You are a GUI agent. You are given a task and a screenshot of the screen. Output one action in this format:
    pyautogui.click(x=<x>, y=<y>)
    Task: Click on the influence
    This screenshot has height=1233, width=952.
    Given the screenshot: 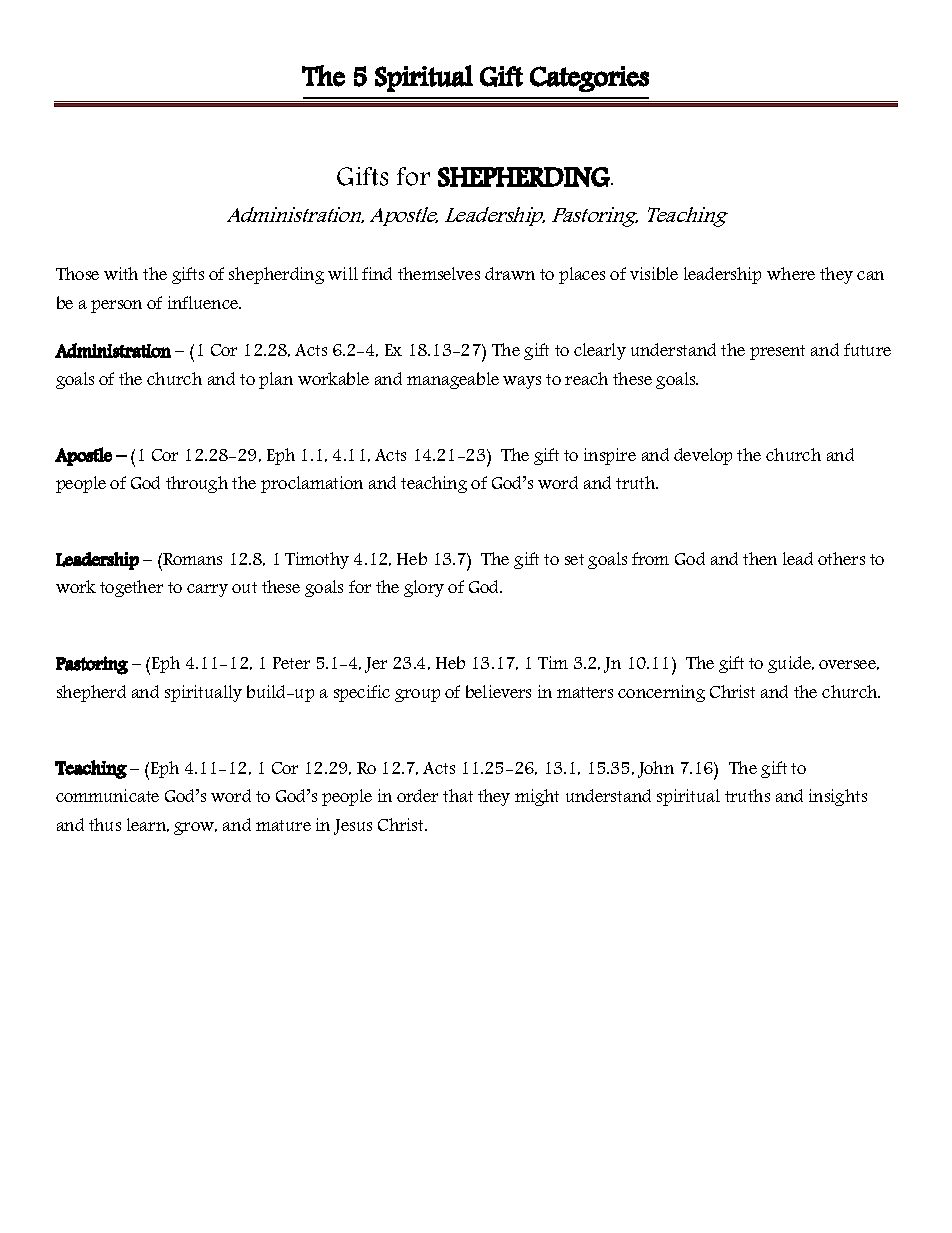 What is the action you would take?
    pyautogui.click(x=204, y=302)
